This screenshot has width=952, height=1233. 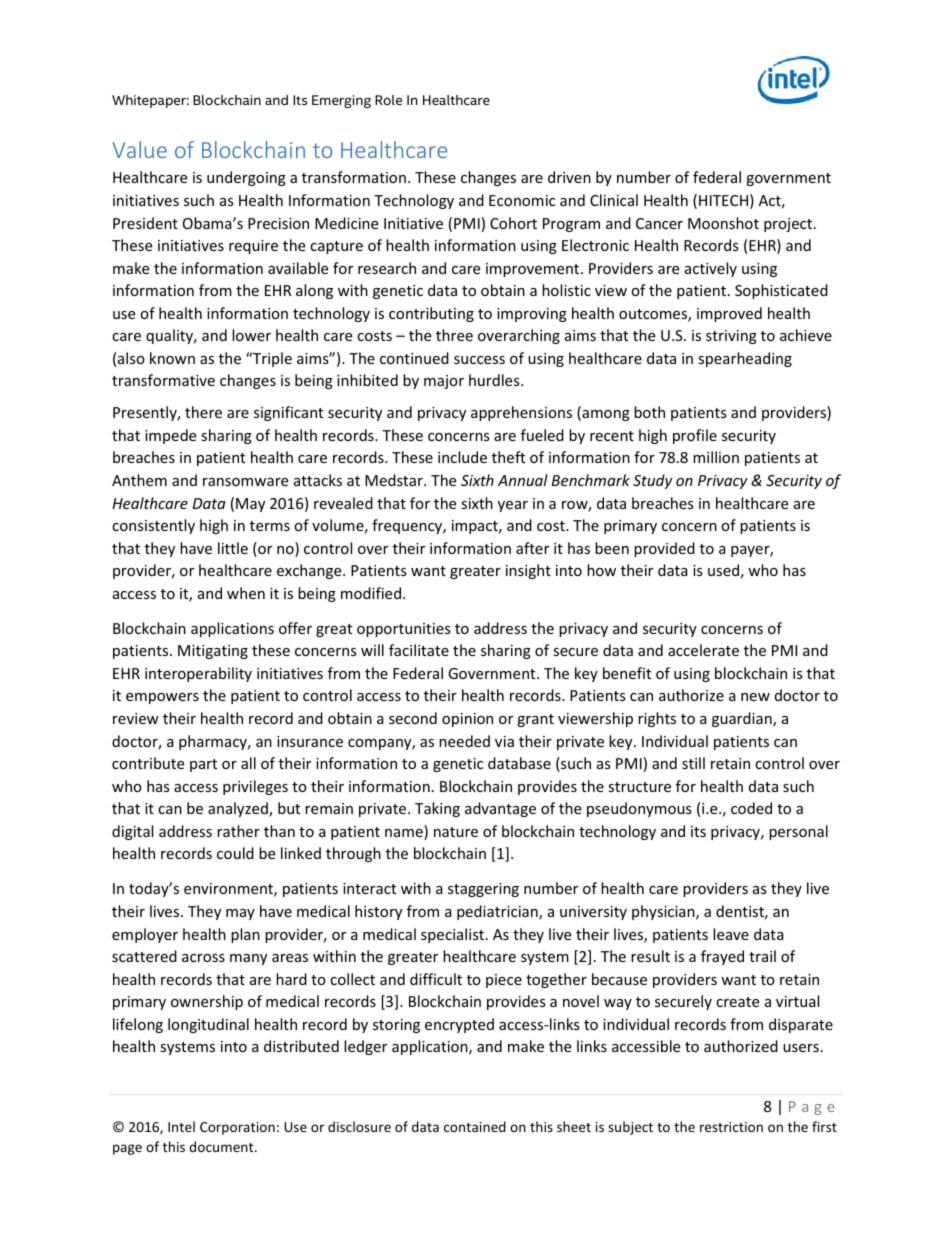 What do you see at coordinates (237, 1128) in the screenshot?
I see `Corporation` at bounding box center [237, 1128].
